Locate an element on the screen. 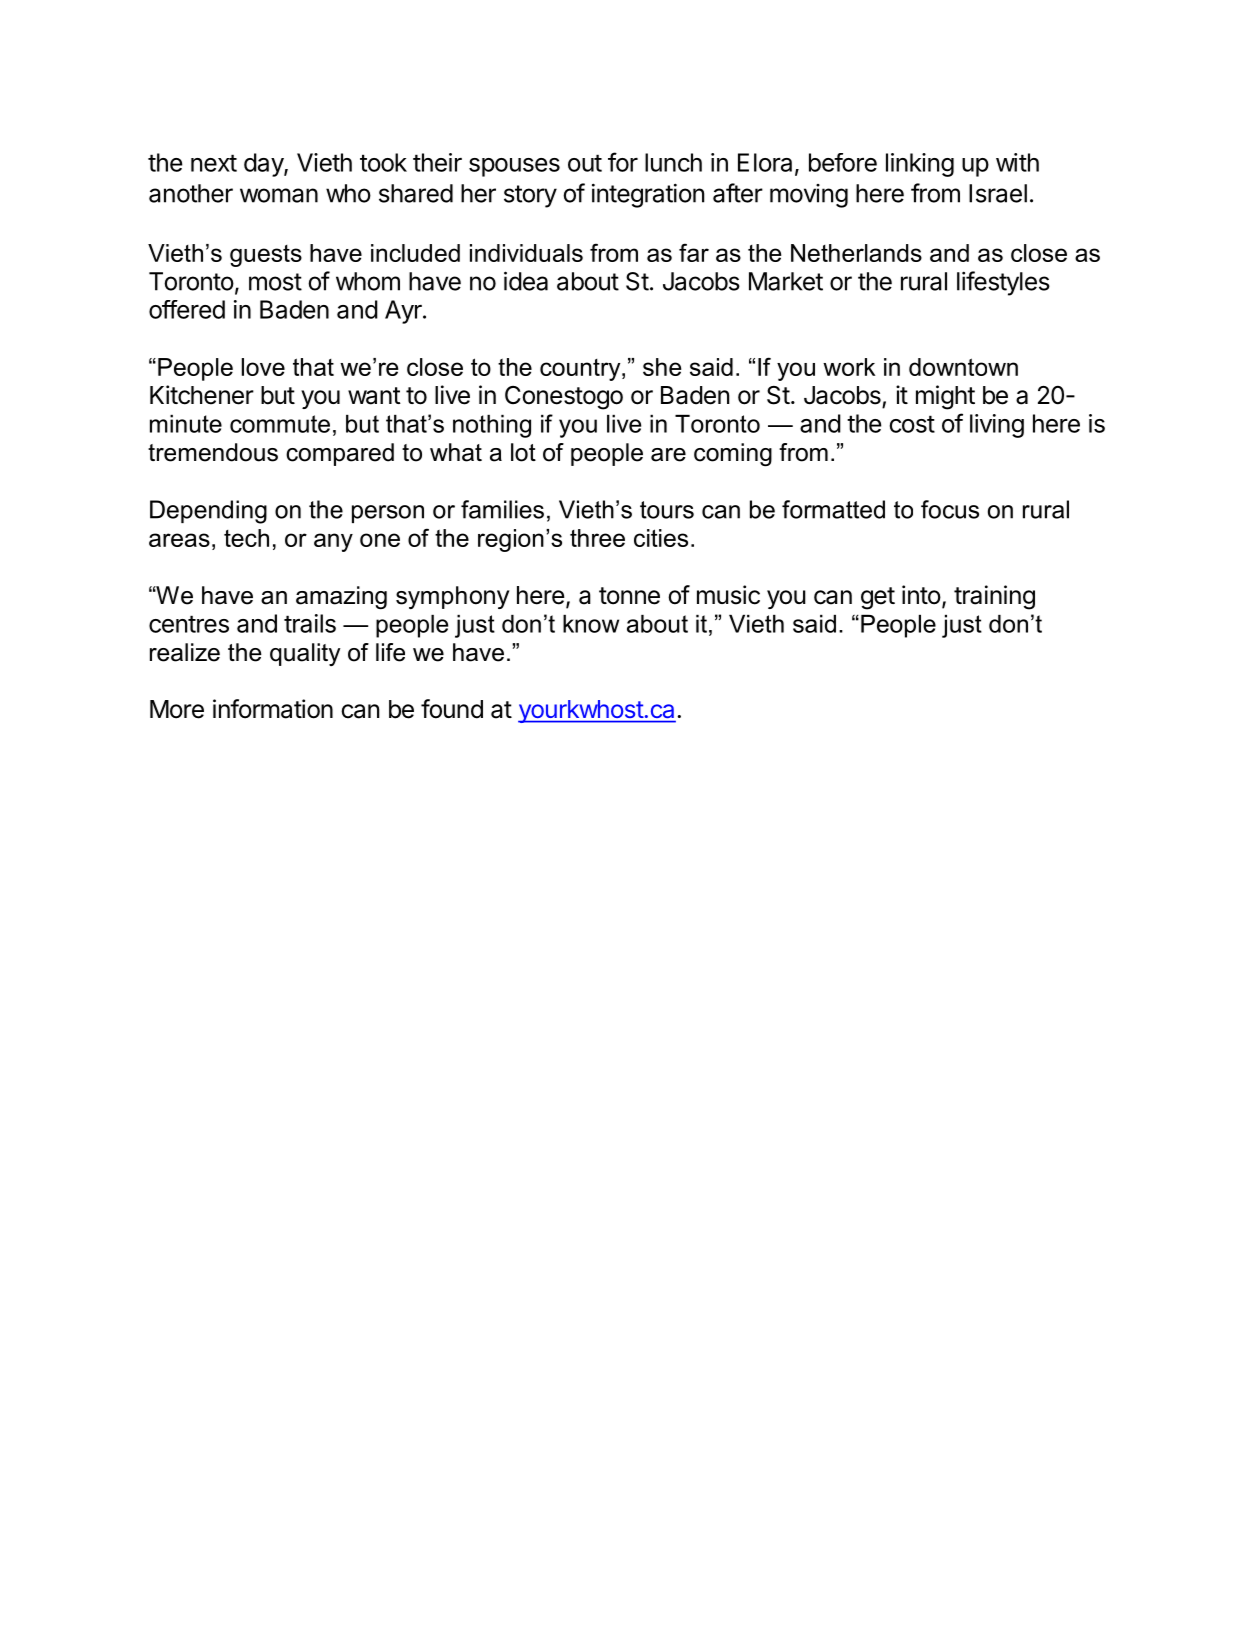 This screenshot has width=1260, height=1631. linking is located at coordinates (920, 165).
